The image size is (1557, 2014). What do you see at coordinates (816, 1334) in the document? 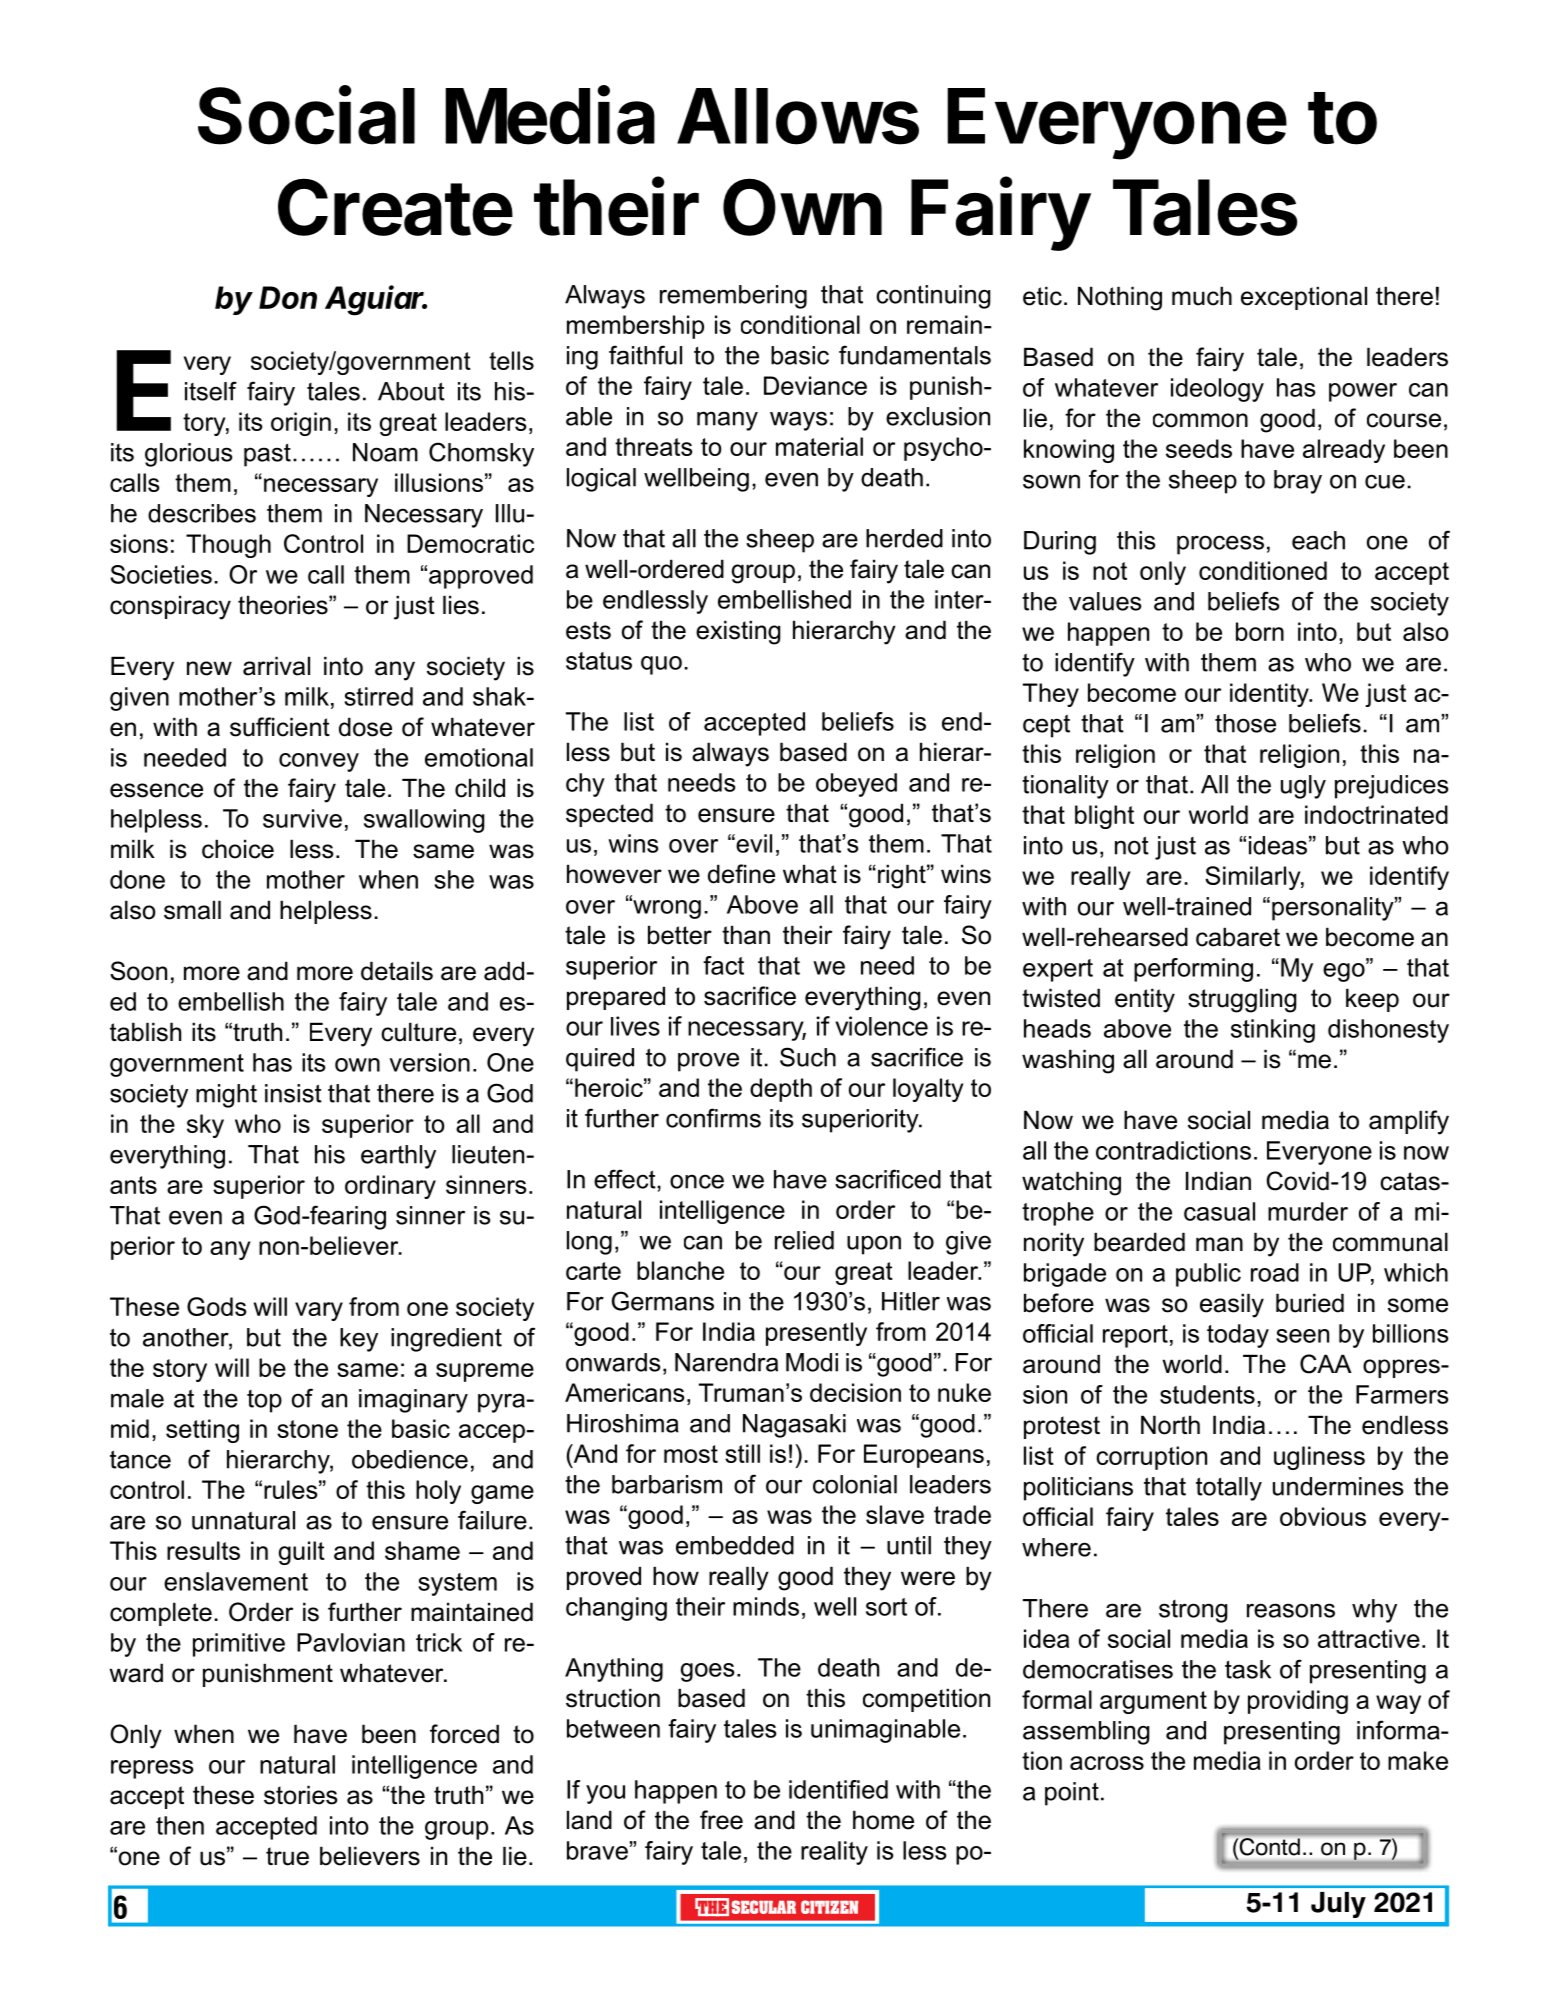
I see `presently` at bounding box center [816, 1334].
